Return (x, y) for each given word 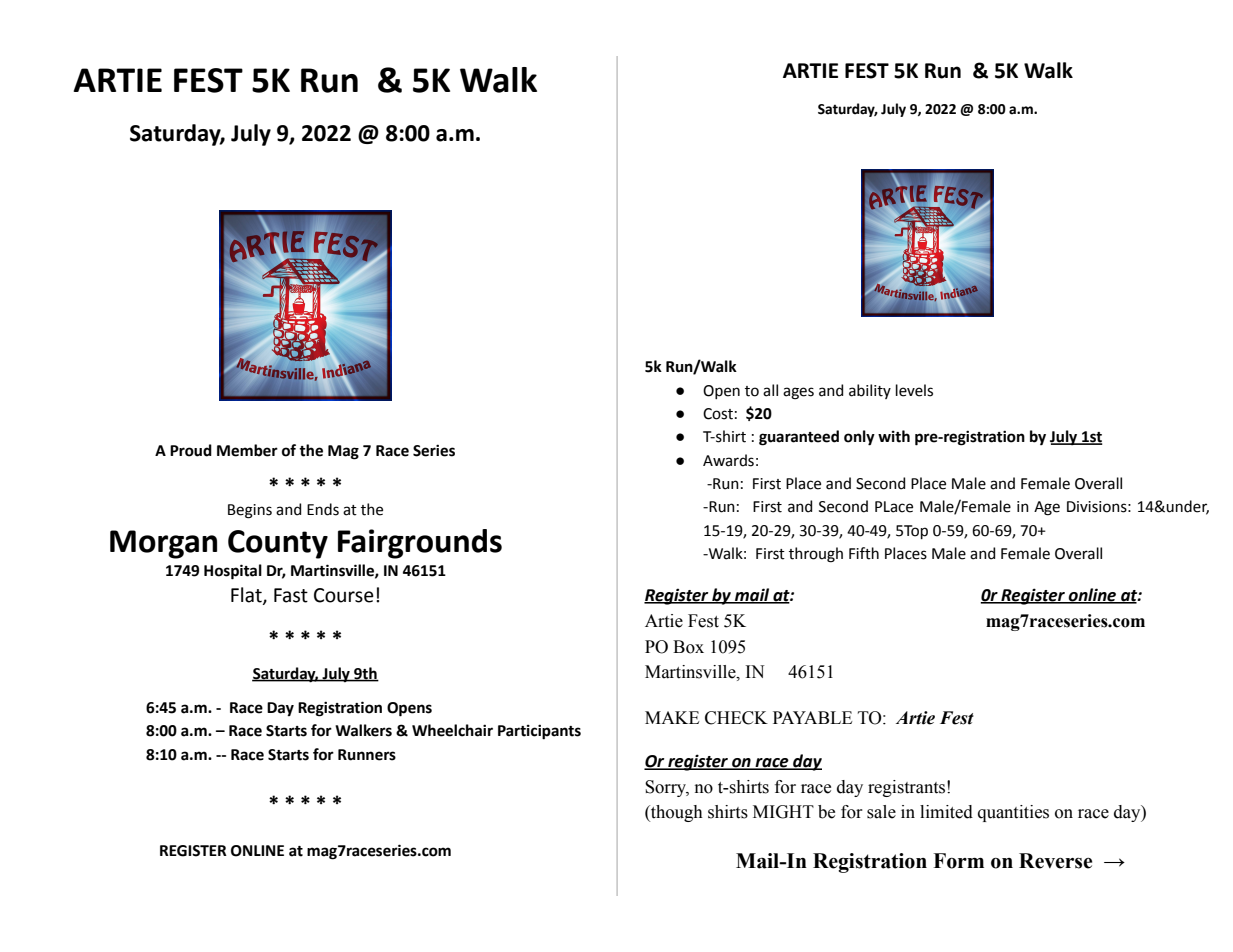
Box (688, 647)
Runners (367, 755)
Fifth (864, 553)
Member (247, 450)
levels (914, 390)
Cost (718, 414)
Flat (247, 596)
